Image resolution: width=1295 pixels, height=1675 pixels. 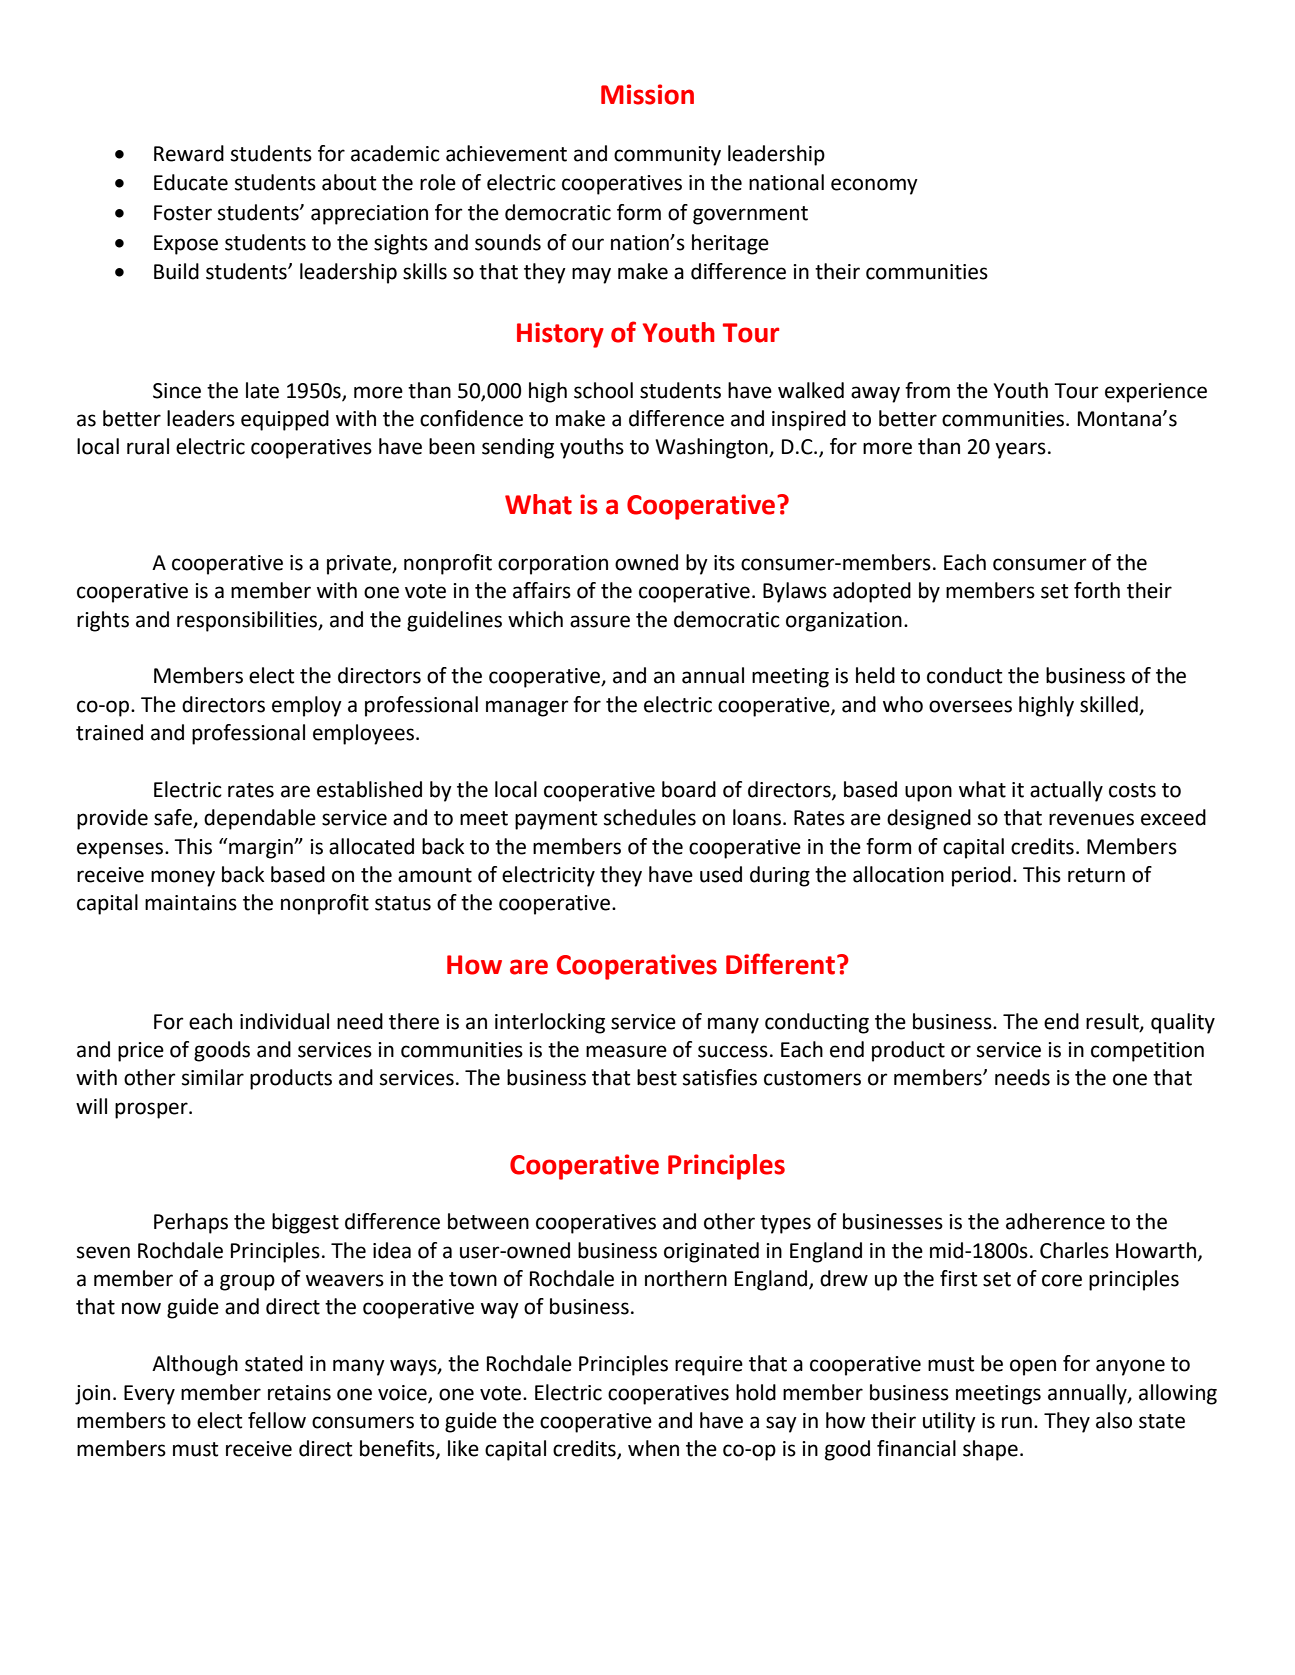 I want to click on community, so click(x=667, y=156).
